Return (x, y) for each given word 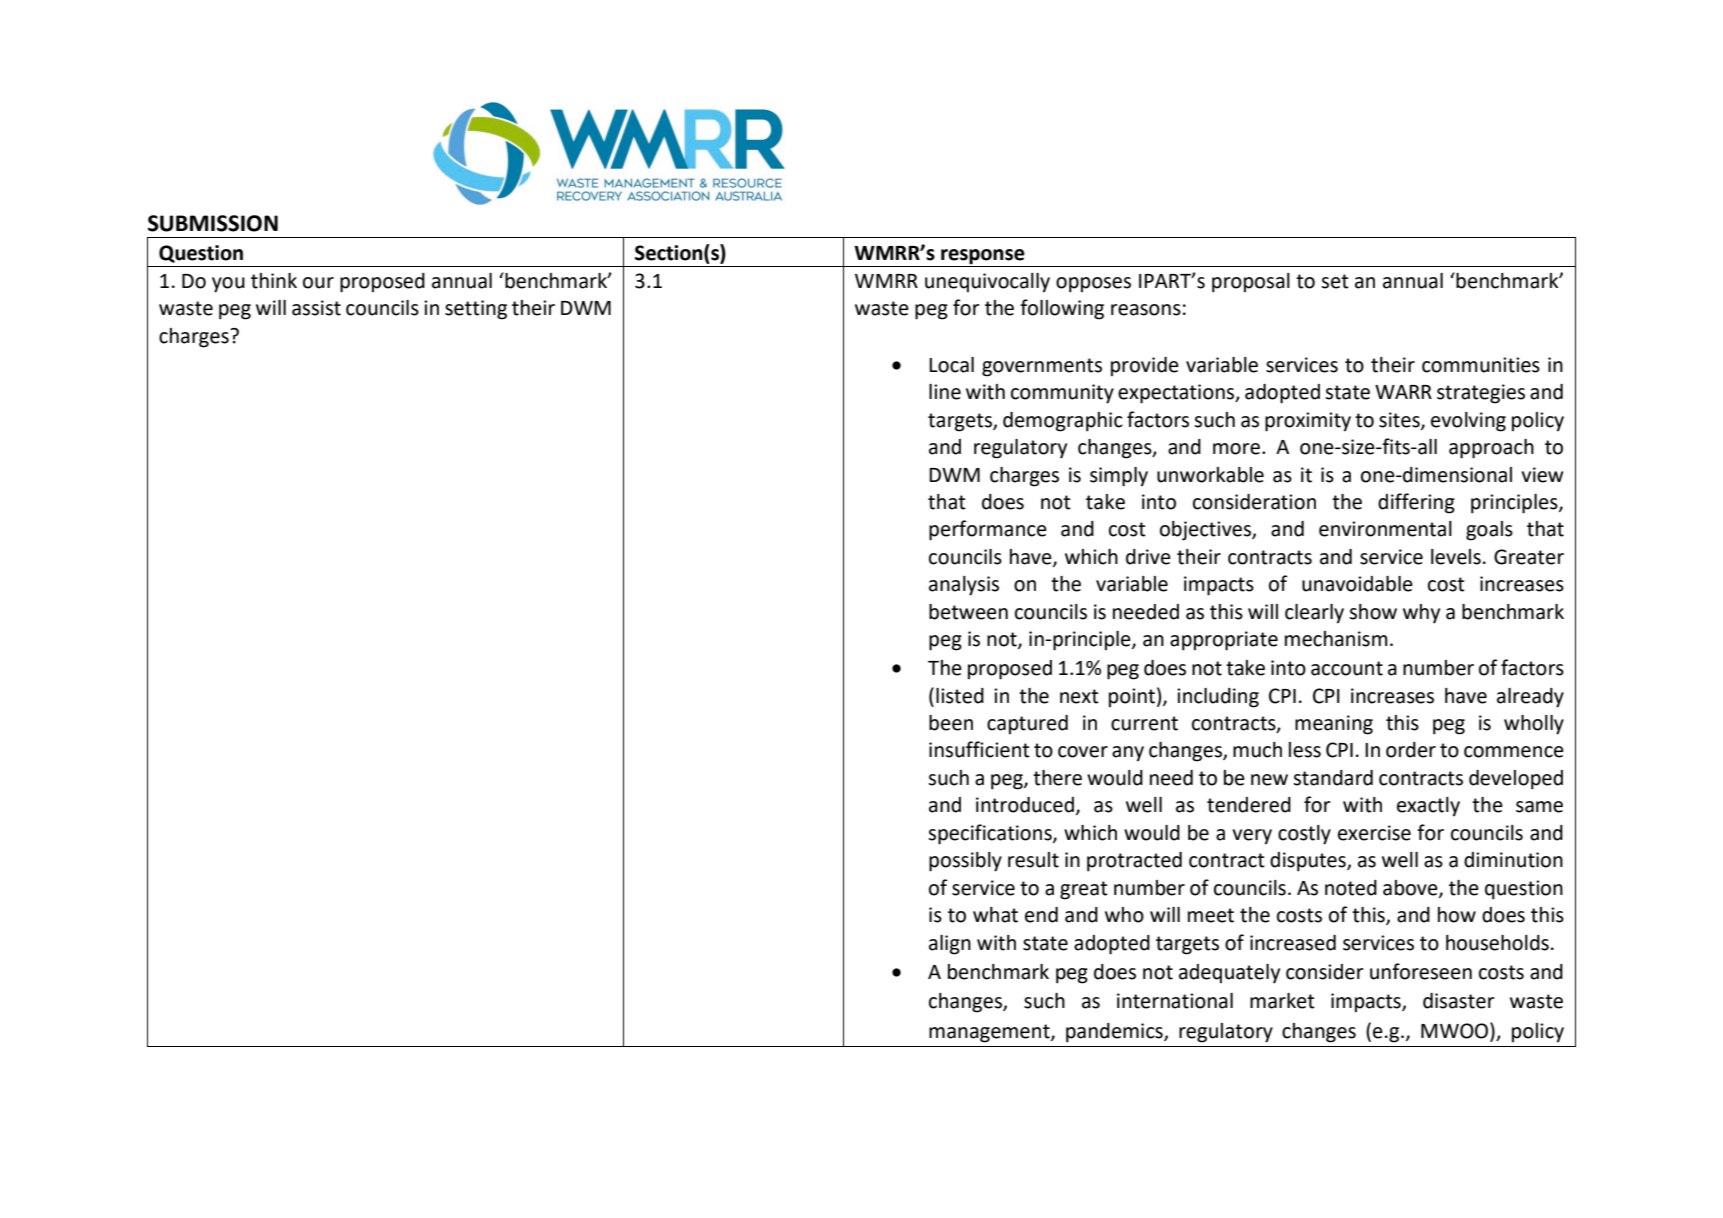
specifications (991, 834)
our (318, 283)
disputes (1309, 862)
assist (316, 308)
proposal (1251, 283)
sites (1400, 420)
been (951, 723)
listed (960, 696)
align (950, 945)
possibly (965, 862)
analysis (964, 586)
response (983, 257)
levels (1456, 557)
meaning (1334, 725)
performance (988, 530)
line (945, 392)
